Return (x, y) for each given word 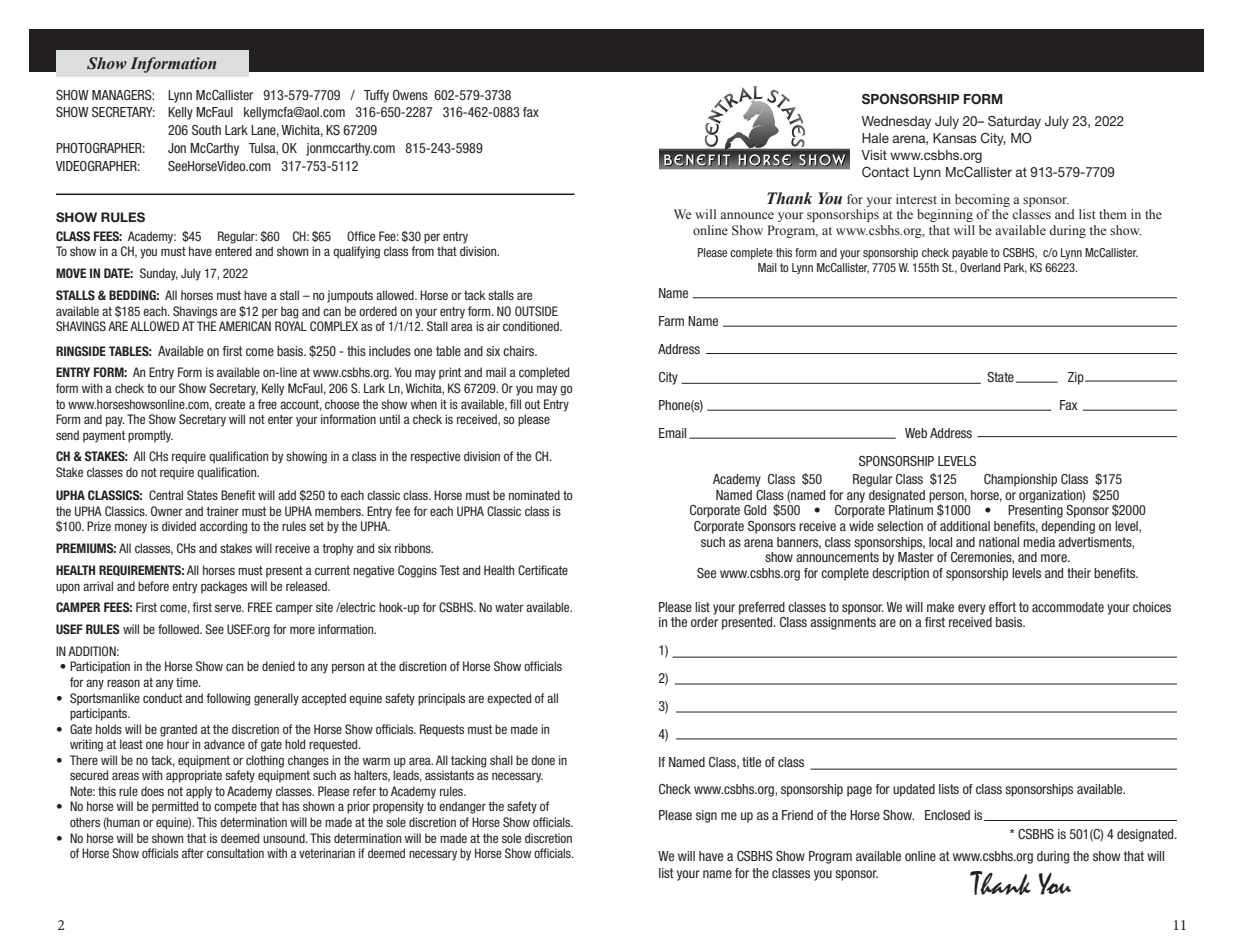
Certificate (543, 570)
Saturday (1014, 122)
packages (224, 587)
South (206, 130)
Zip (1077, 378)
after (193, 853)
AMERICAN (245, 326)
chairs (519, 351)
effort (1002, 607)
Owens (410, 95)
